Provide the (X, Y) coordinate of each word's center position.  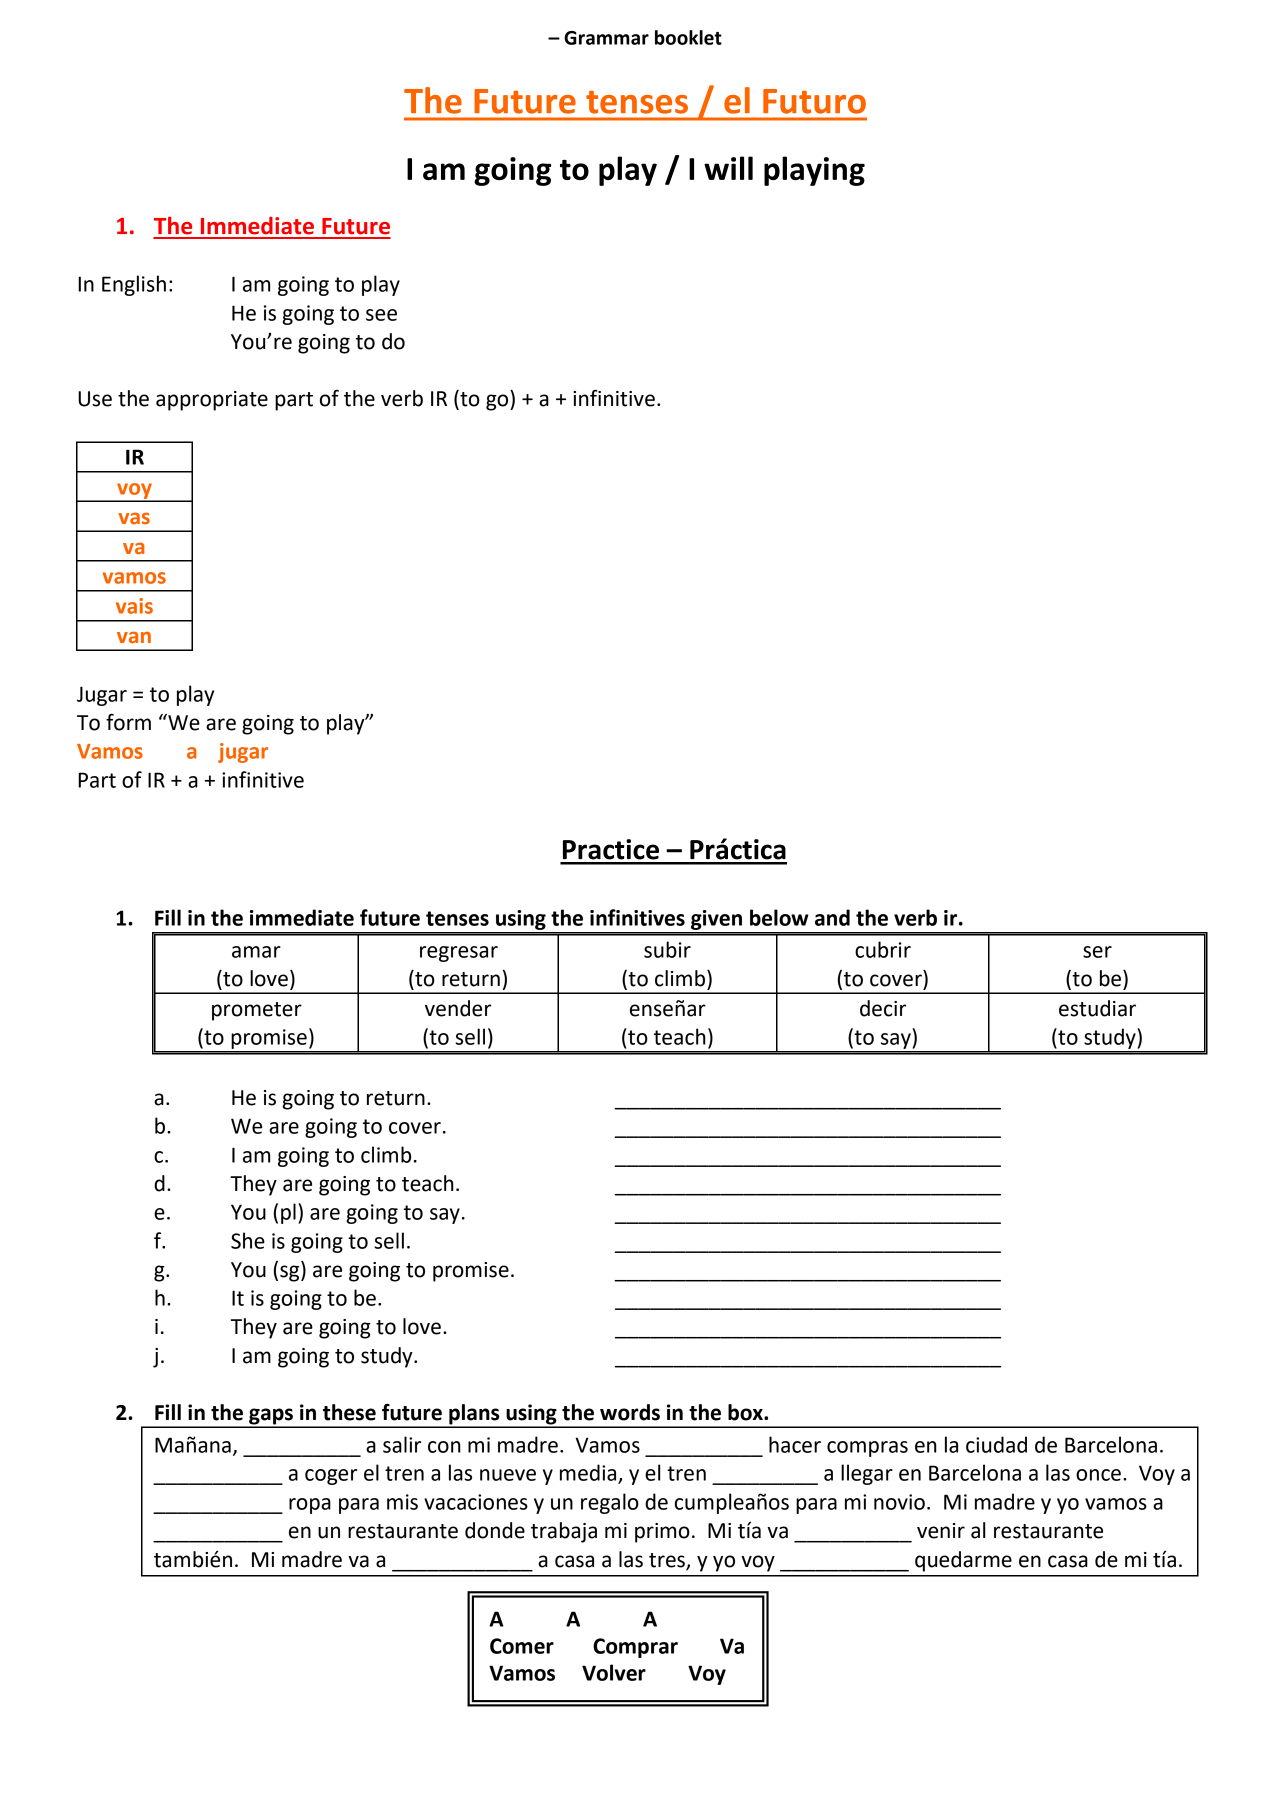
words (630, 1412)
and (832, 917)
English (134, 285)
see (381, 315)
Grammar (606, 38)
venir (941, 1531)
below (779, 917)
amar (256, 952)
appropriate (212, 401)
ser (1097, 952)
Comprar (635, 1648)
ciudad (996, 1444)
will (728, 168)
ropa (310, 1506)
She (248, 1240)
